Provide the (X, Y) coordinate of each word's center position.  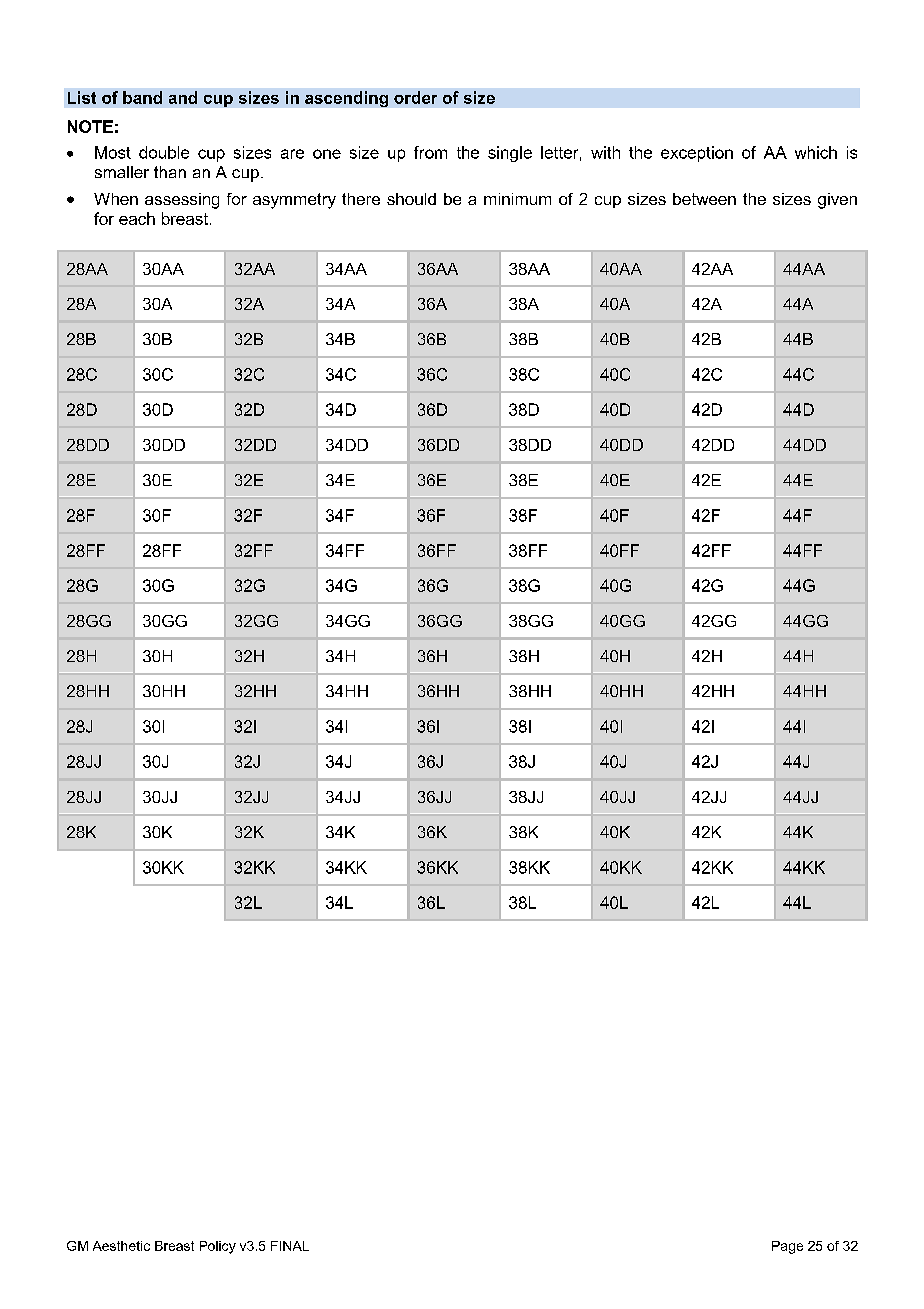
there (361, 199)
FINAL (290, 1246)
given (837, 201)
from (430, 152)
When (116, 199)
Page (787, 1247)
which (816, 152)
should (411, 199)
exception (697, 154)
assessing (182, 201)
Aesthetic (121, 1246)
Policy (218, 1247)
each (137, 218)
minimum (517, 199)
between (704, 199)
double (164, 152)
